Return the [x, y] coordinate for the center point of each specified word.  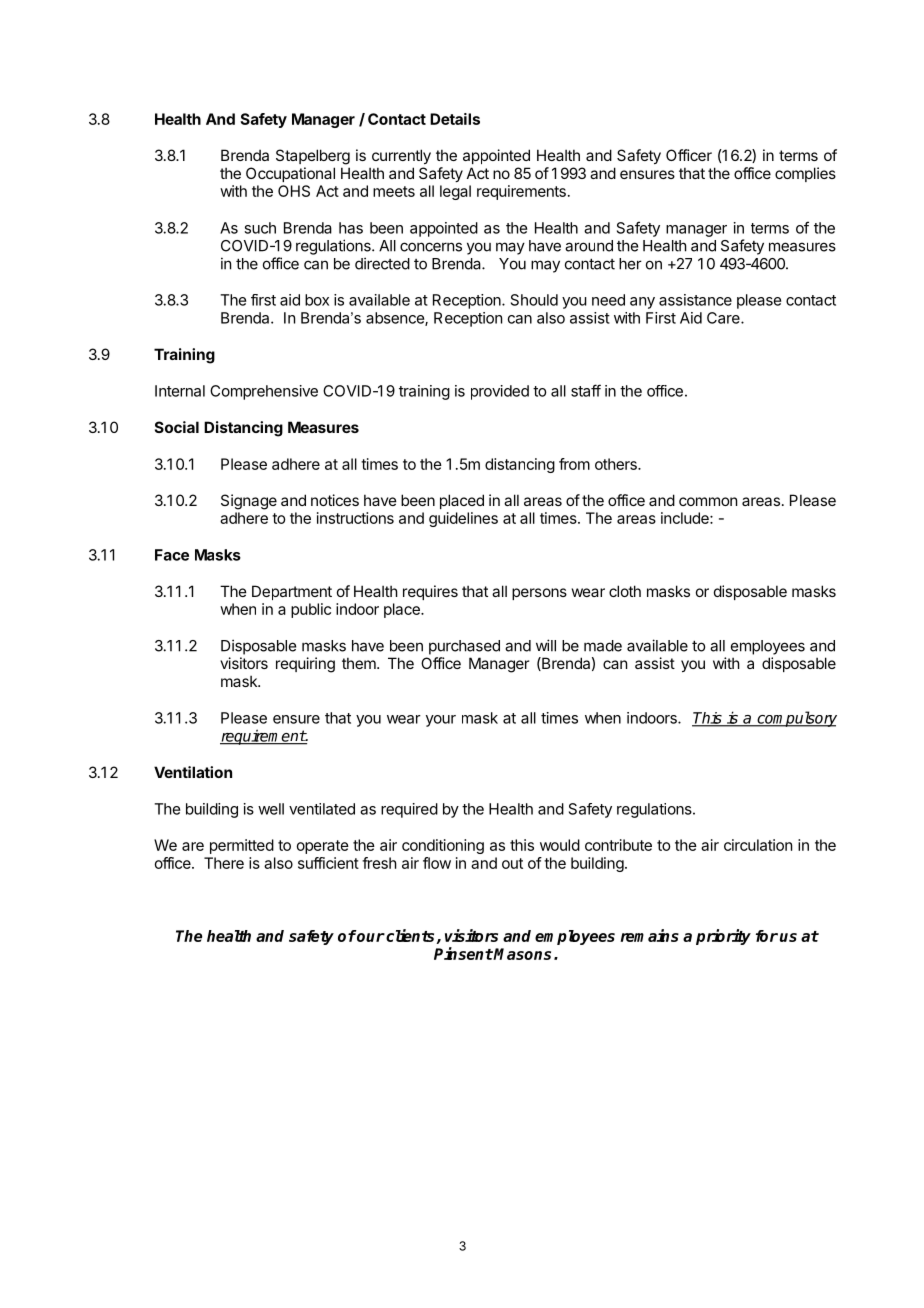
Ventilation [193, 772]
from [574, 464]
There [224, 863]
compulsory [796, 719]
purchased [464, 647]
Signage [249, 502]
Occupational [290, 174]
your [441, 721]
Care [724, 318]
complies [805, 174]
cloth [625, 591]
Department [292, 592]
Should [534, 300]
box [317, 300]
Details [455, 119]
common [708, 501]
